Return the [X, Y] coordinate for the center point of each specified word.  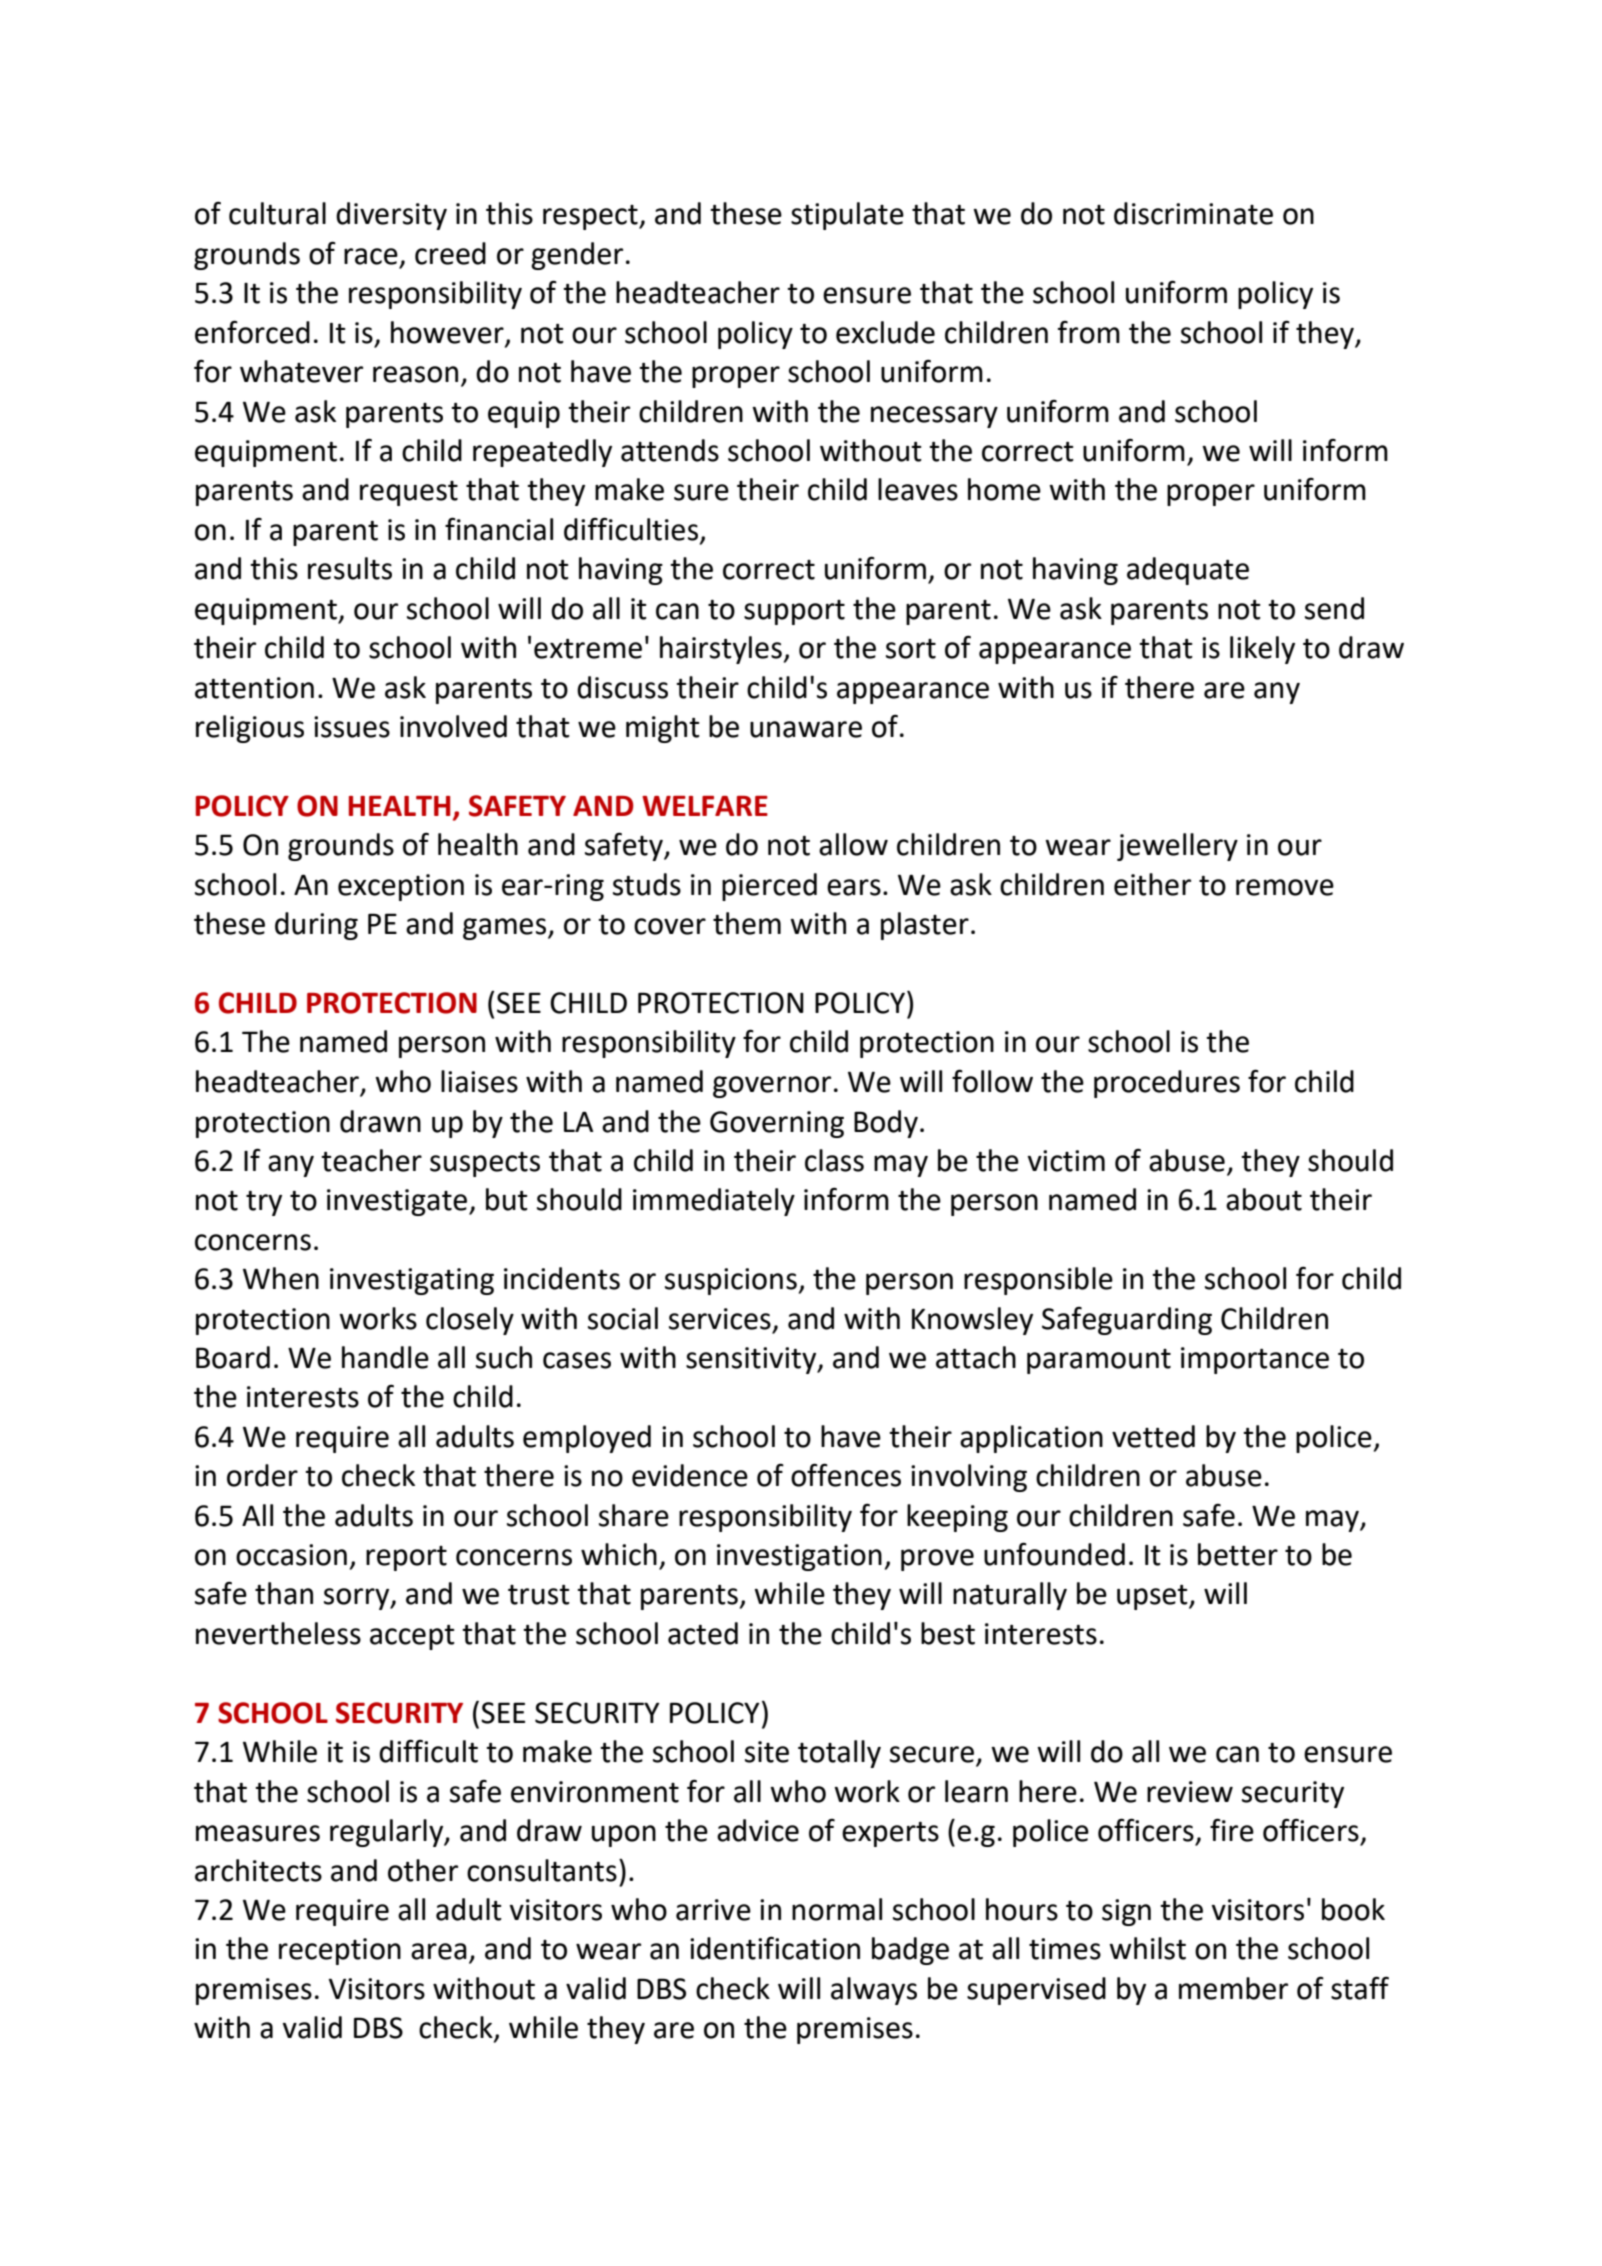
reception [340, 1951]
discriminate [1193, 213]
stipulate [847, 216]
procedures [1167, 1084]
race [371, 256]
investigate [398, 1202]
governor [772, 1087]
